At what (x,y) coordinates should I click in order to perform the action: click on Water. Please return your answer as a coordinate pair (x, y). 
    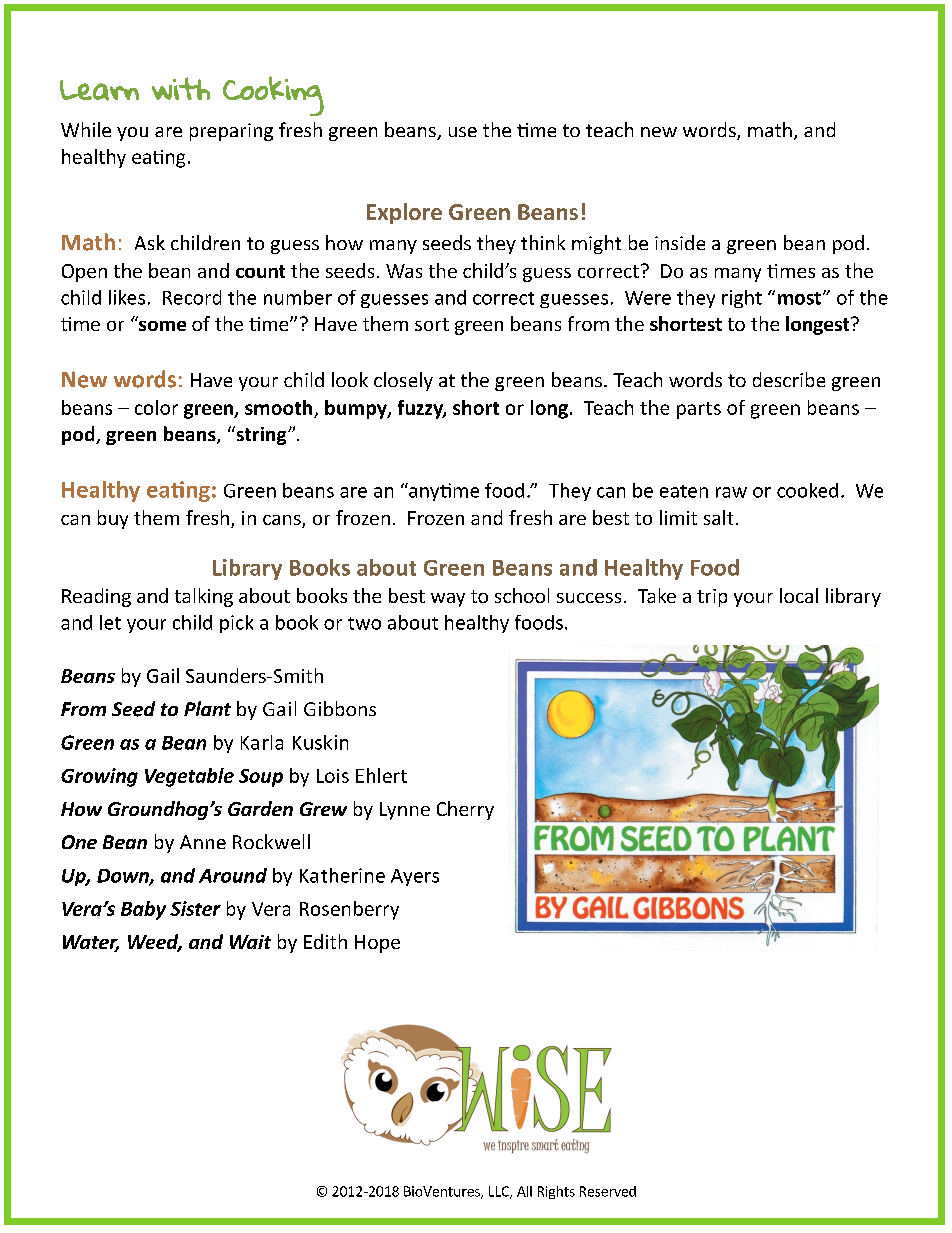
    Looking at the image, I should click on (91, 943).
